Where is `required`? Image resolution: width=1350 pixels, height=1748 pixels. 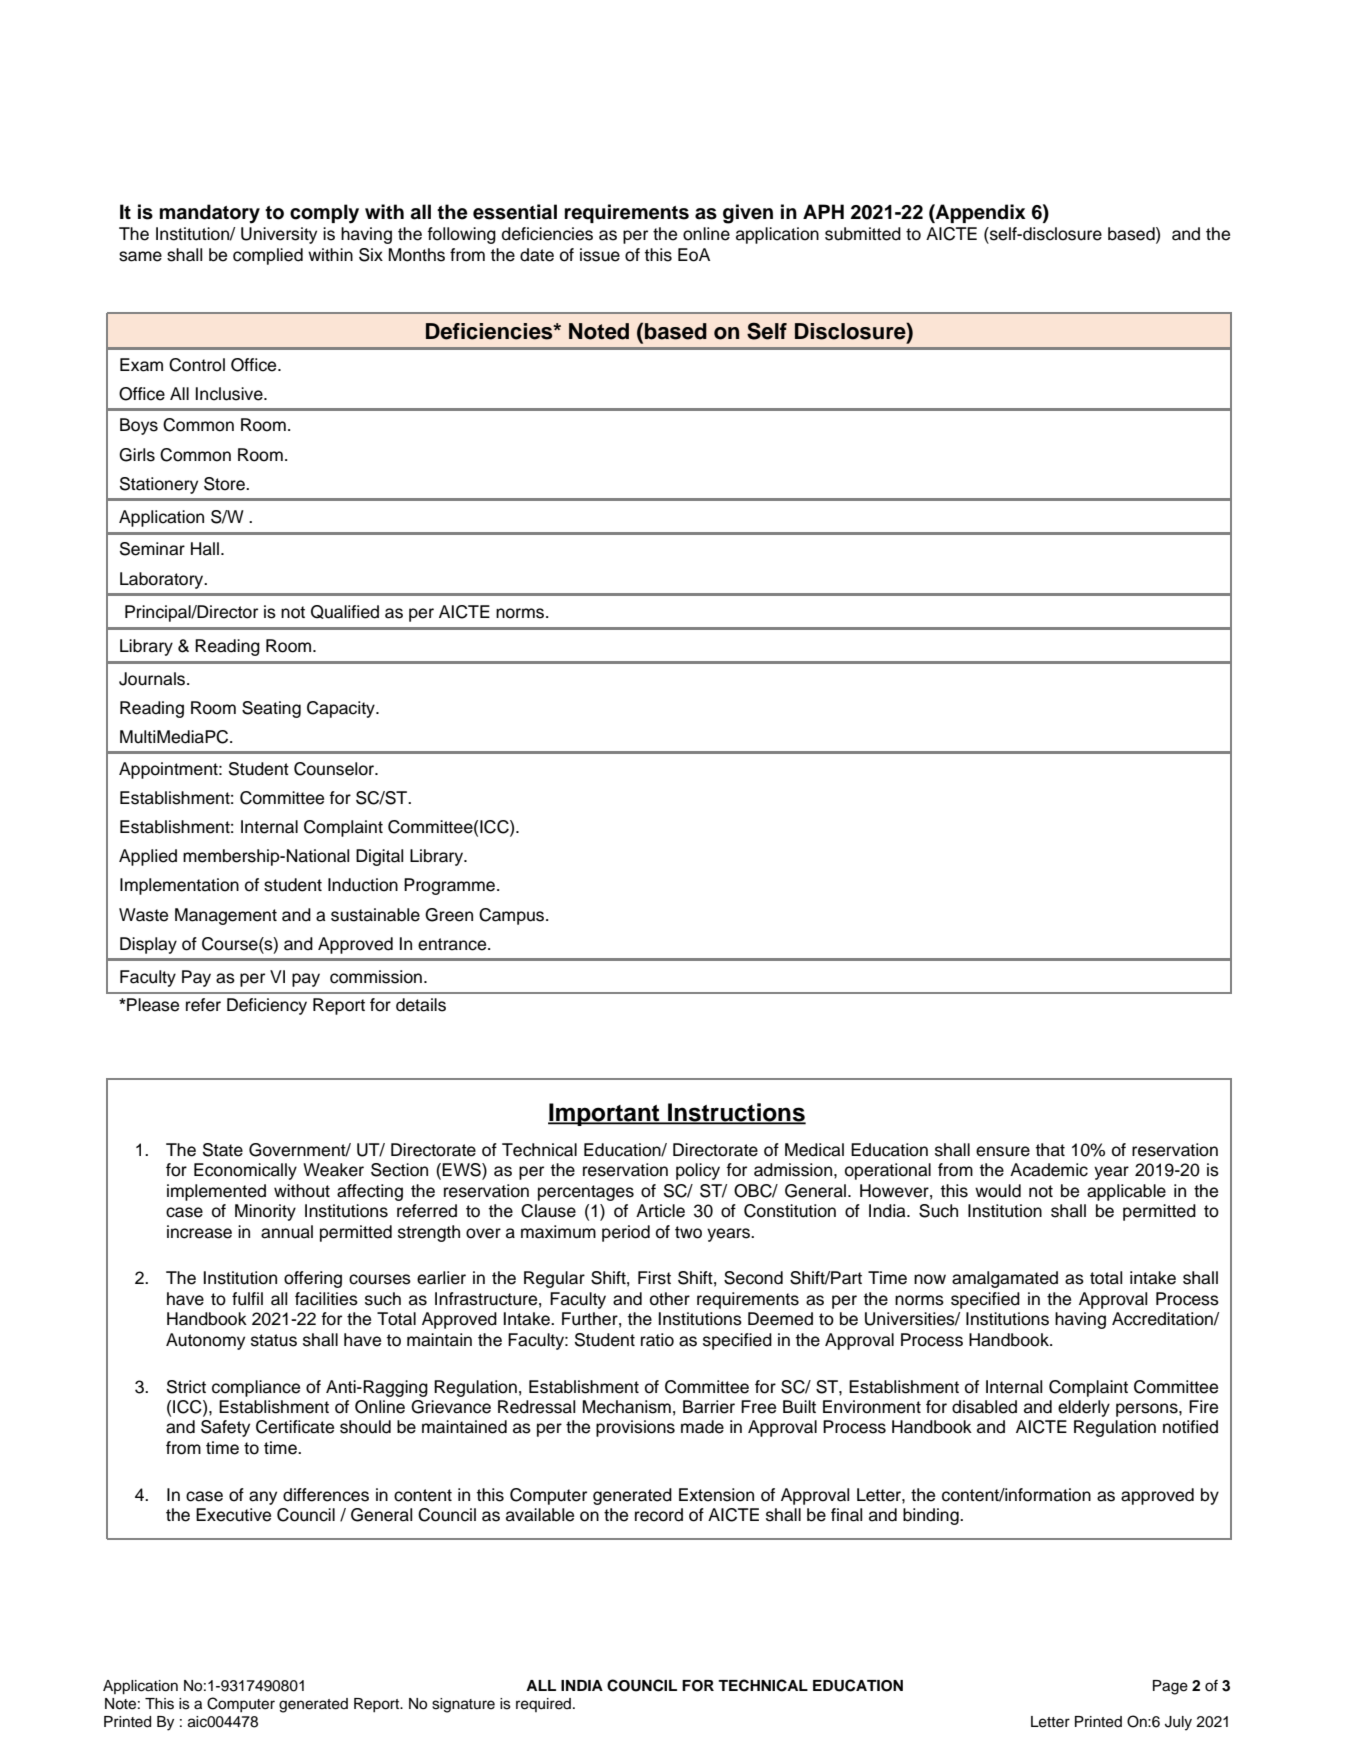
required is located at coordinates (545, 1705).
